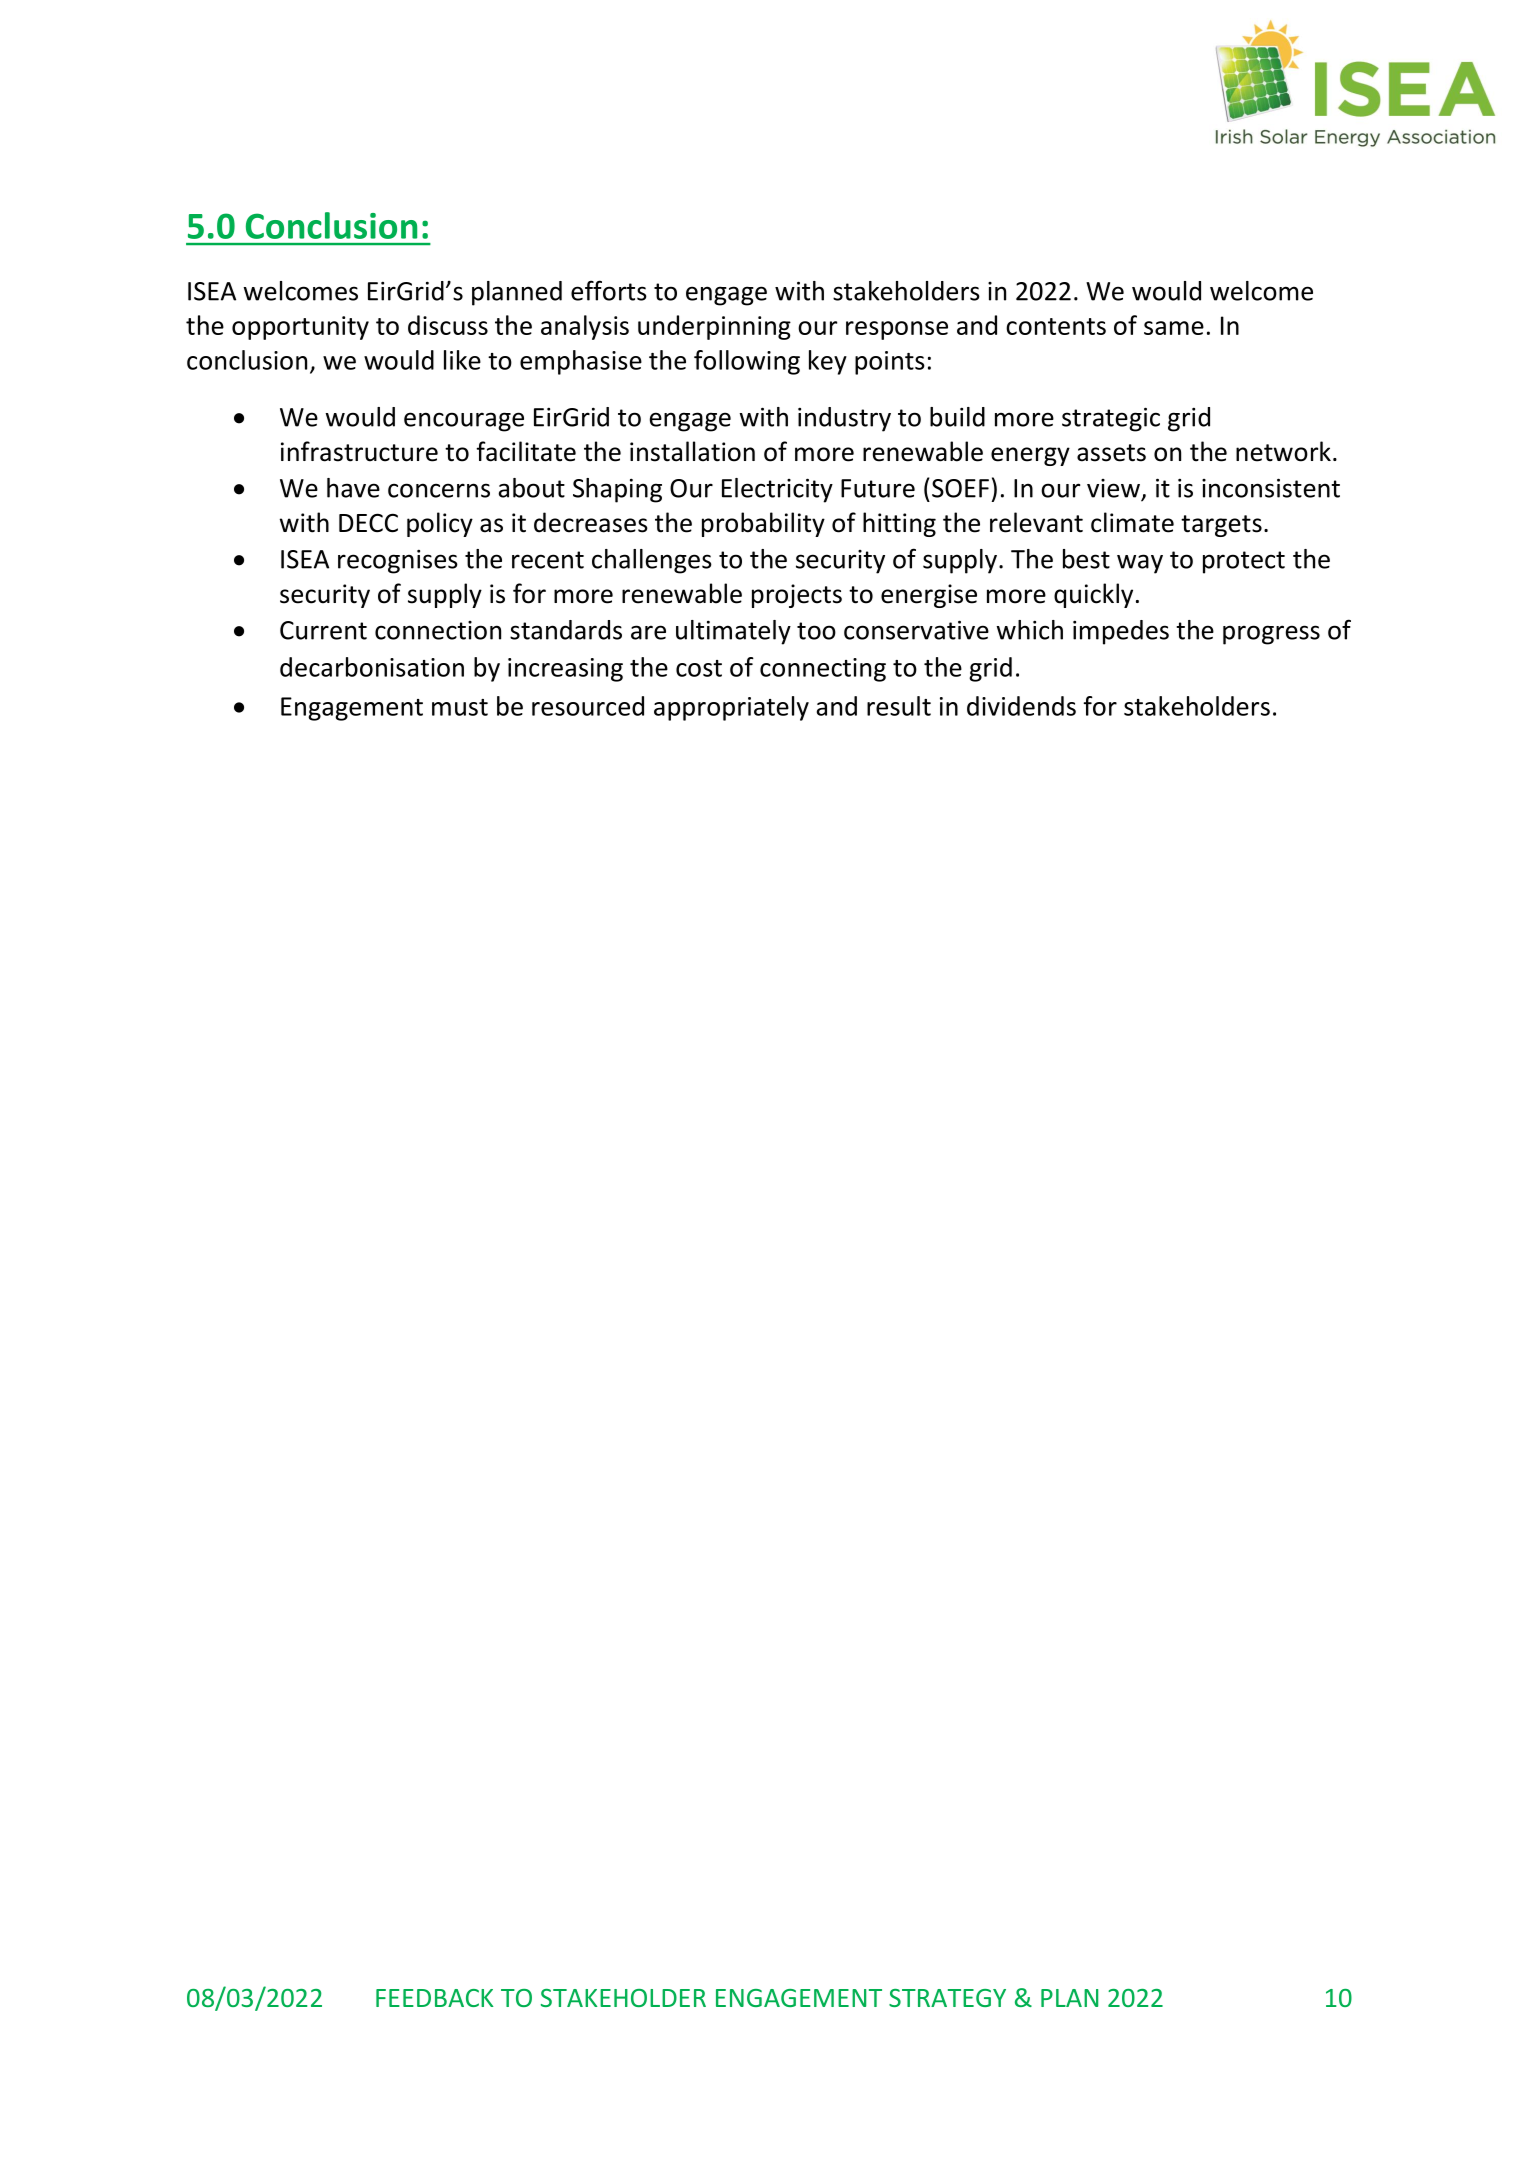 The image size is (1538, 2175). What do you see at coordinates (1174, 328) in the document?
I see `same` at bounding box center [1174, 328].
